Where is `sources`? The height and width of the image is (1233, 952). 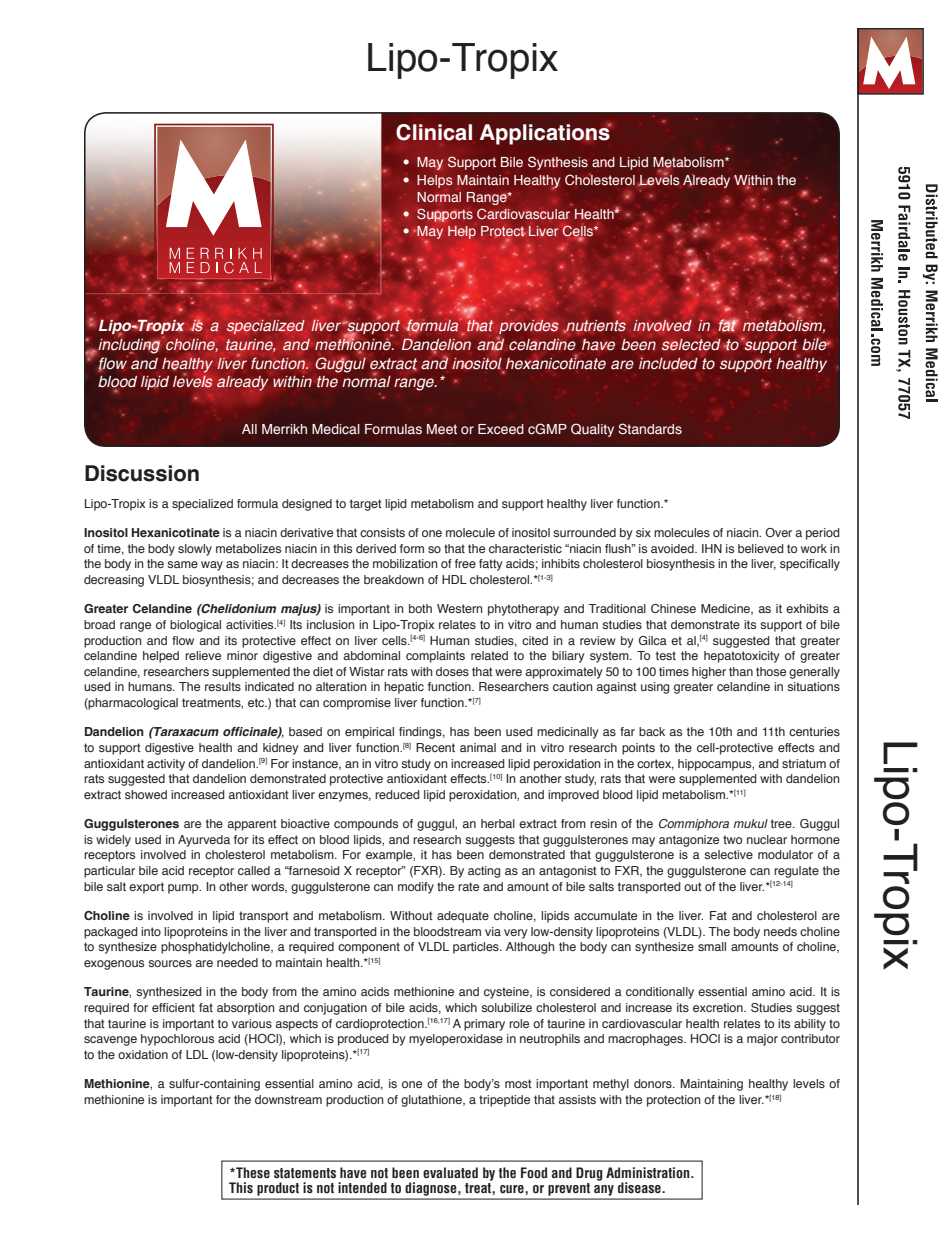 sources is located at coordinates (170, 963).
